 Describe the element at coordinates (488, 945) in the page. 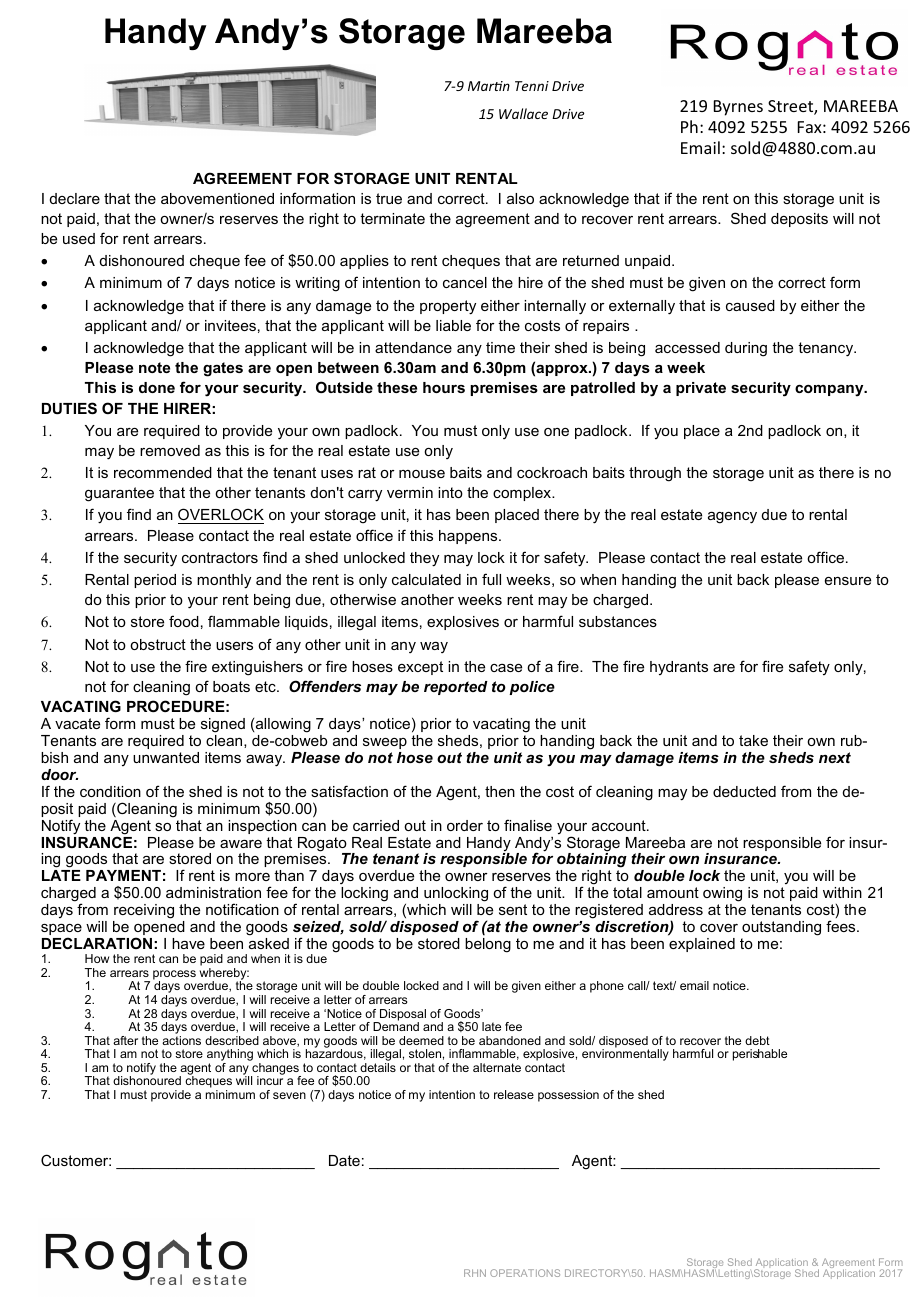

I see `belong` at that location.
